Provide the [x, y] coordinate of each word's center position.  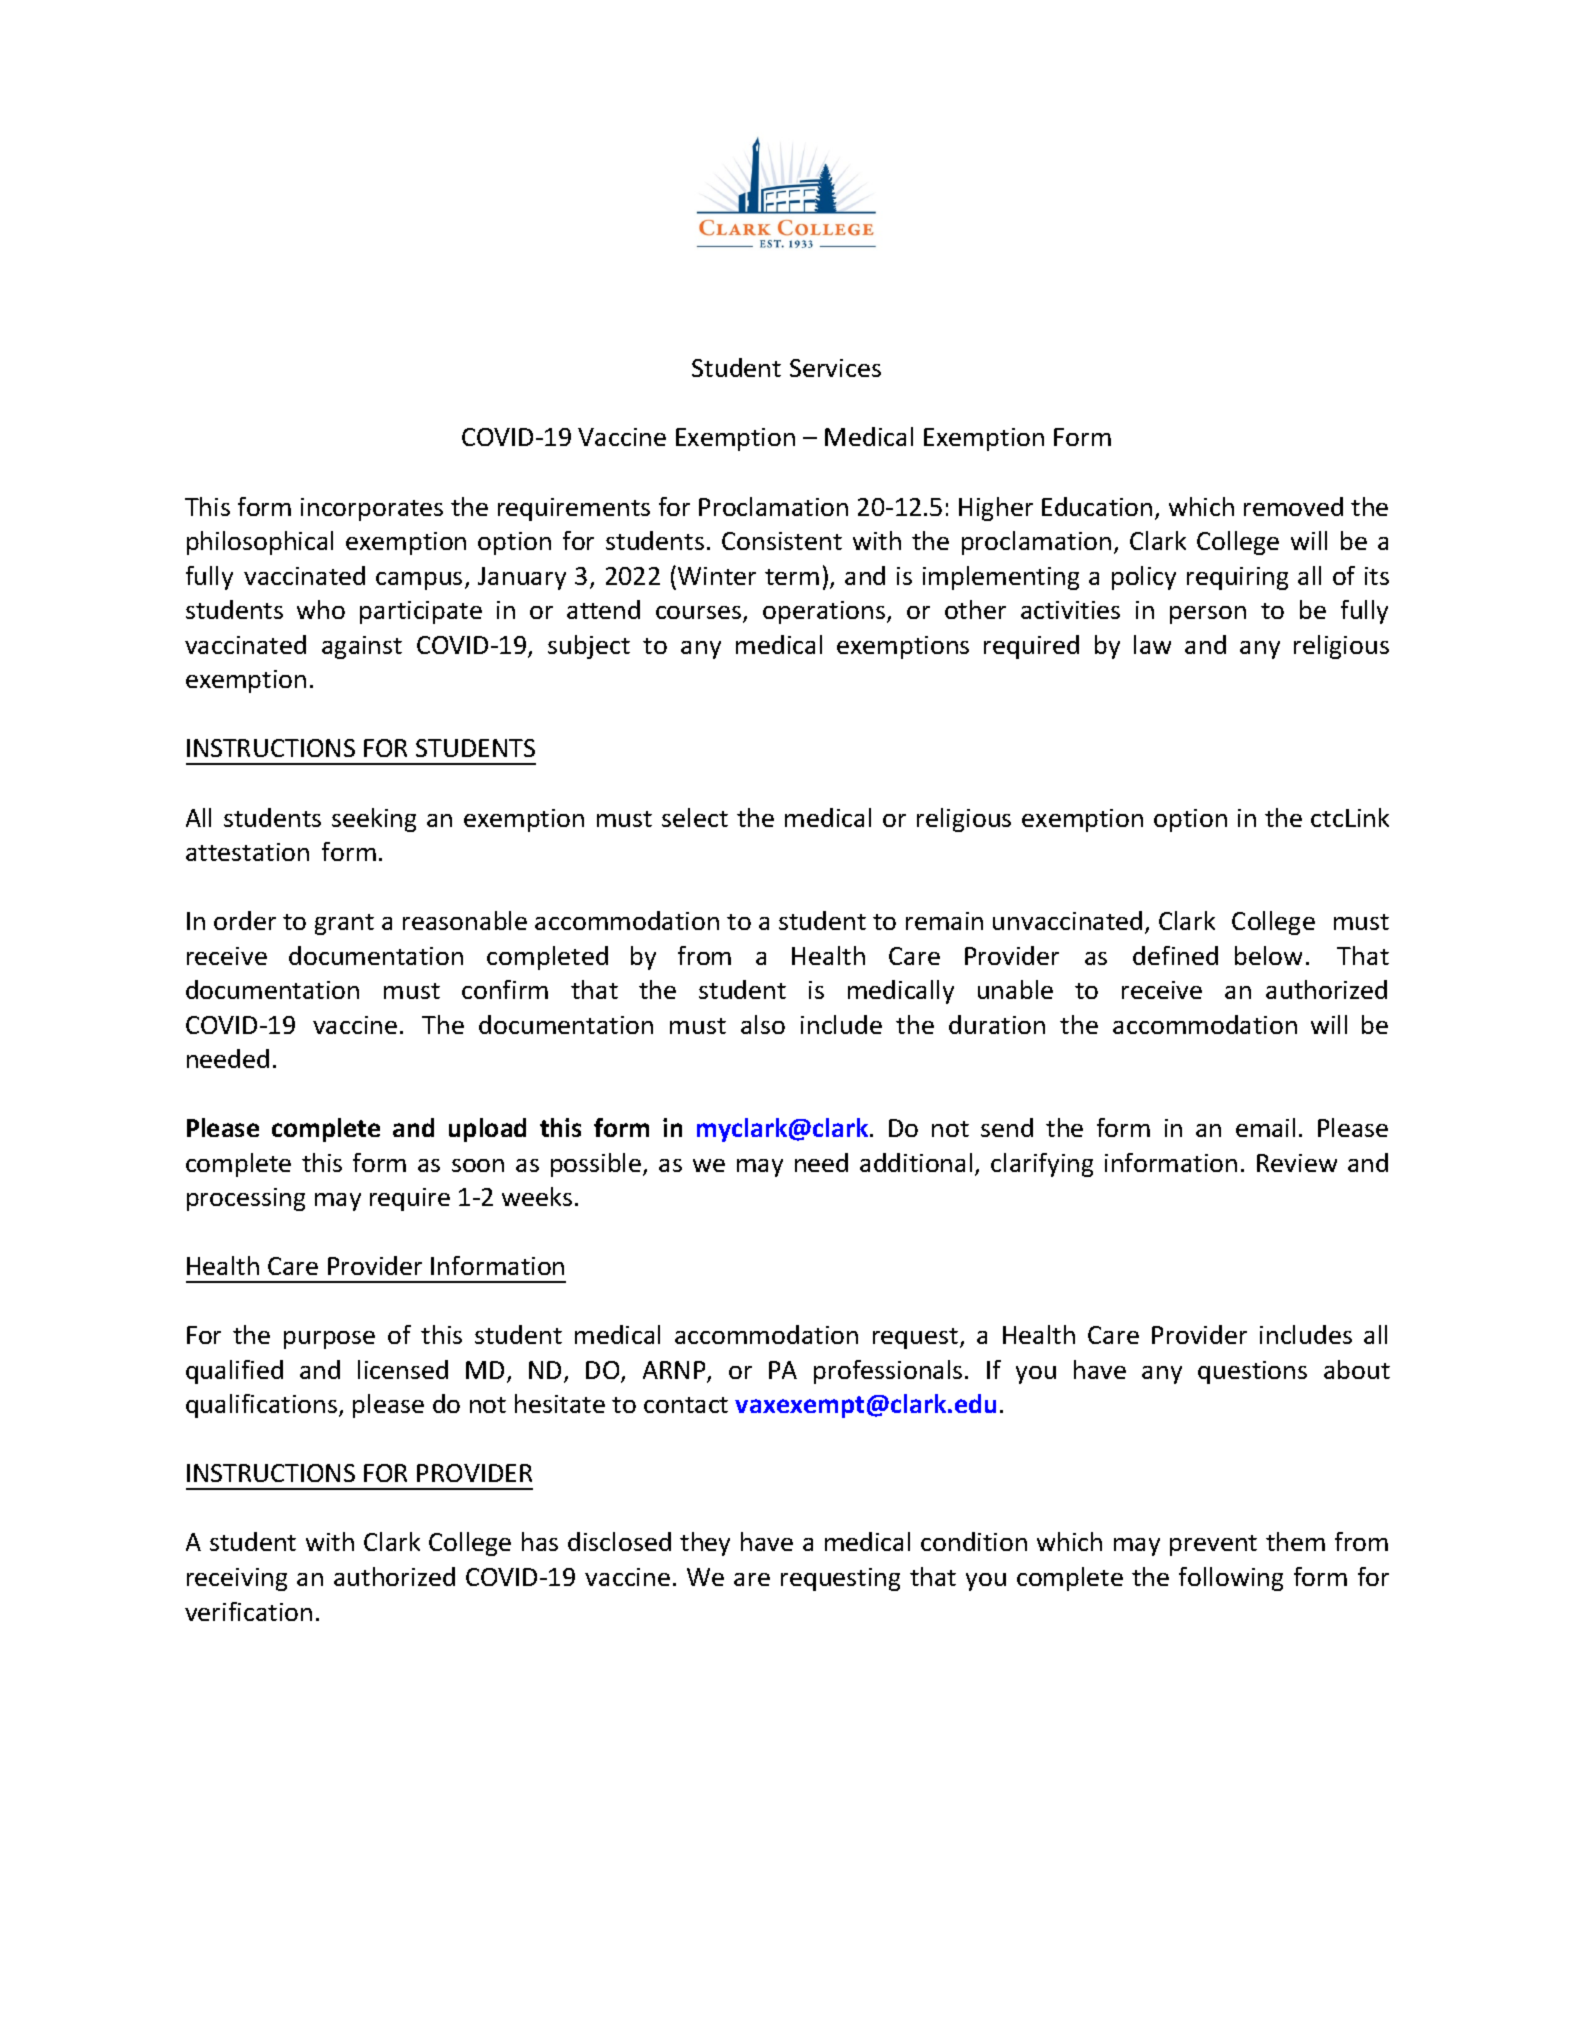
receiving [237, 1579]
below [1268, 955]
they [705, 1544]
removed [1293, 506]
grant [344, 924]
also [763, 1024]
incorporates [372, 509]
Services [835, 368]
